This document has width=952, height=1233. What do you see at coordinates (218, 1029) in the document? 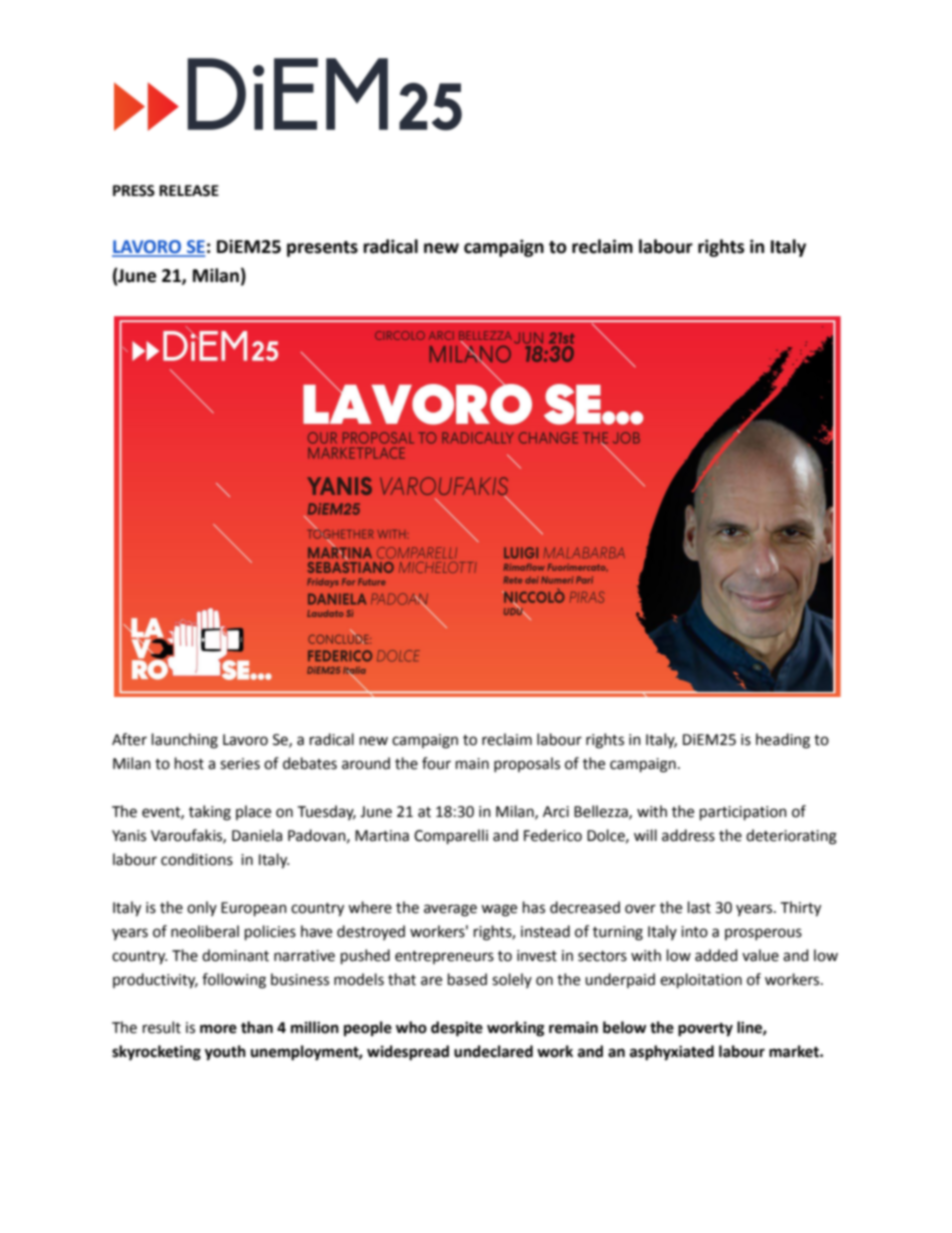
I see `more` at bounding box center [218, 1029].
